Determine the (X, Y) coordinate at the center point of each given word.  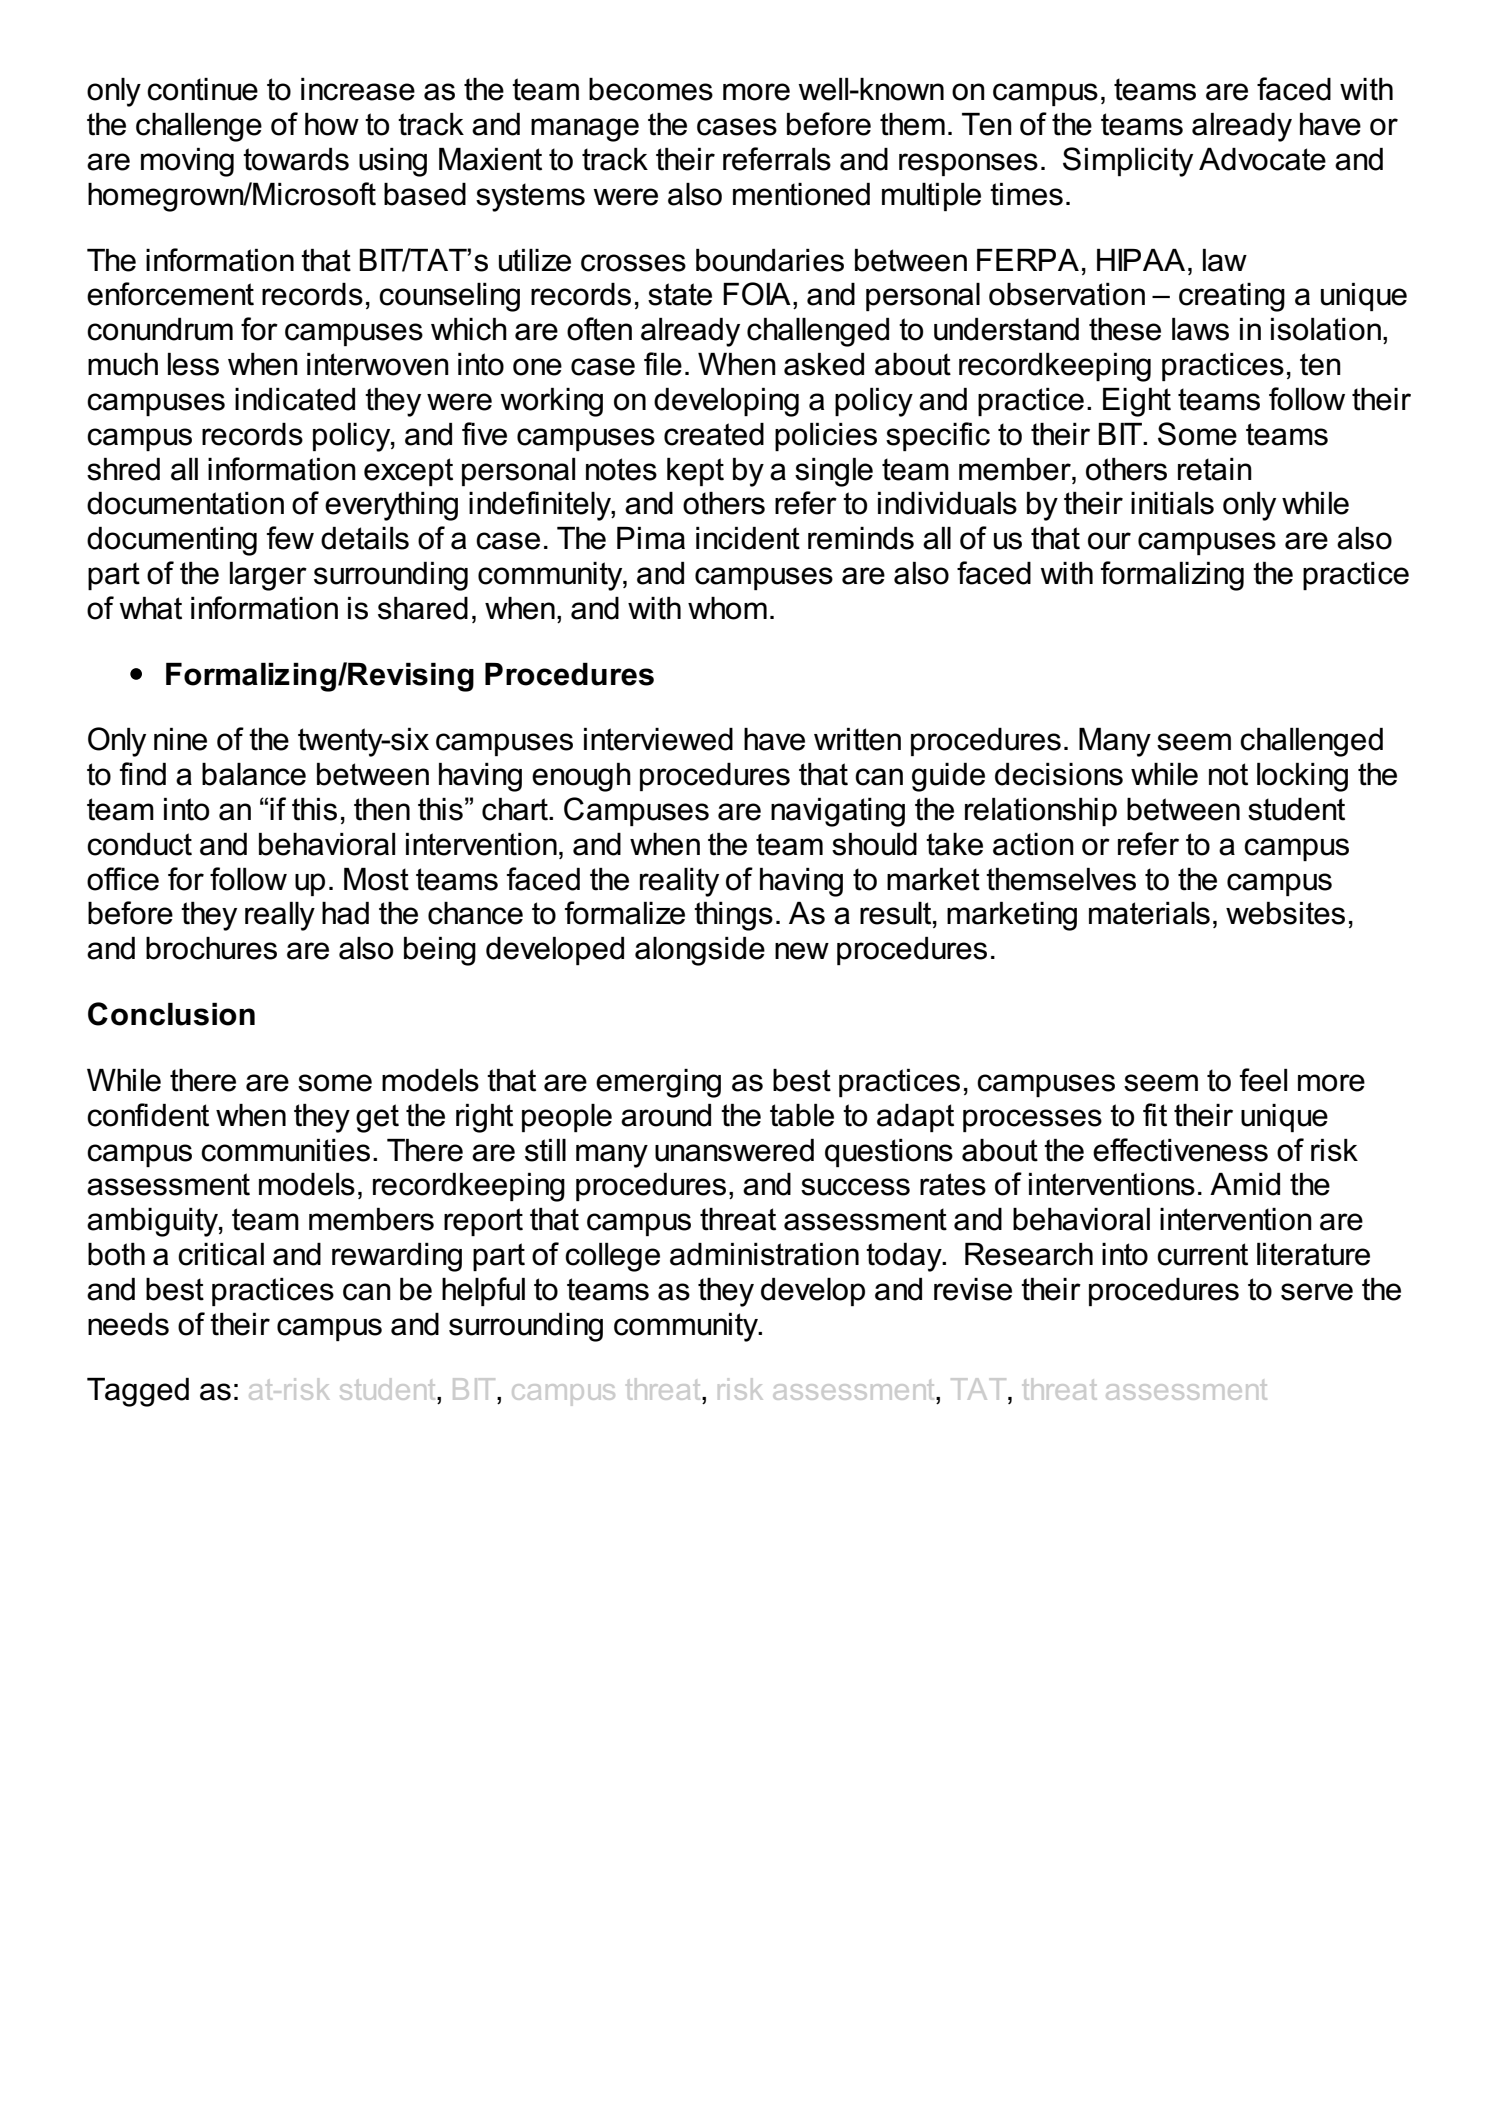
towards (296, 159)
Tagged (138, 1392)
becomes (651, 89)
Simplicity (1128, 162)
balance (254, 774)
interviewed (658, 739)
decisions (1059, 774)
